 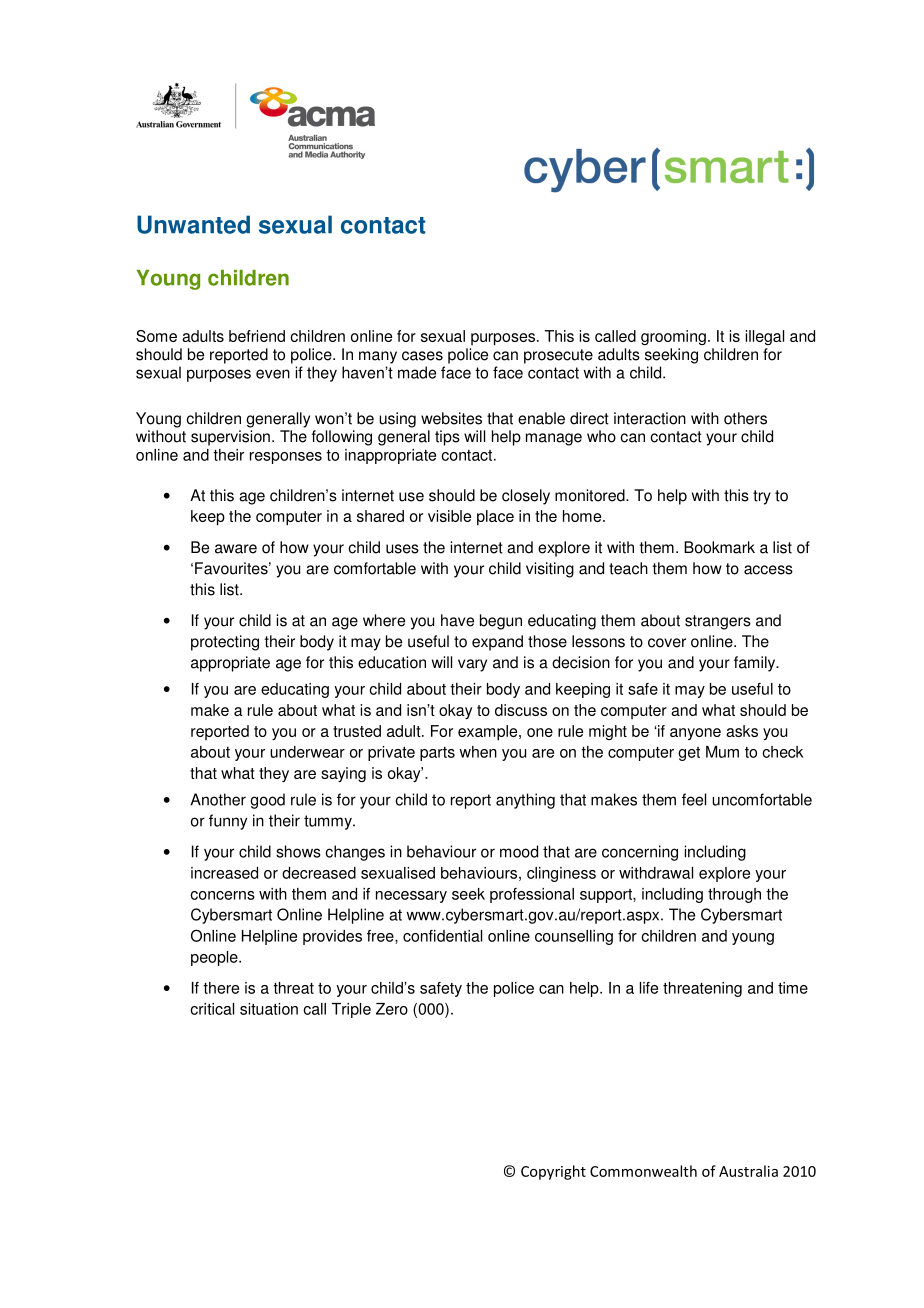 What do you see at coordinates (734, 895) in the screenshot?
I see `through` at bounding box center [734, 895].
